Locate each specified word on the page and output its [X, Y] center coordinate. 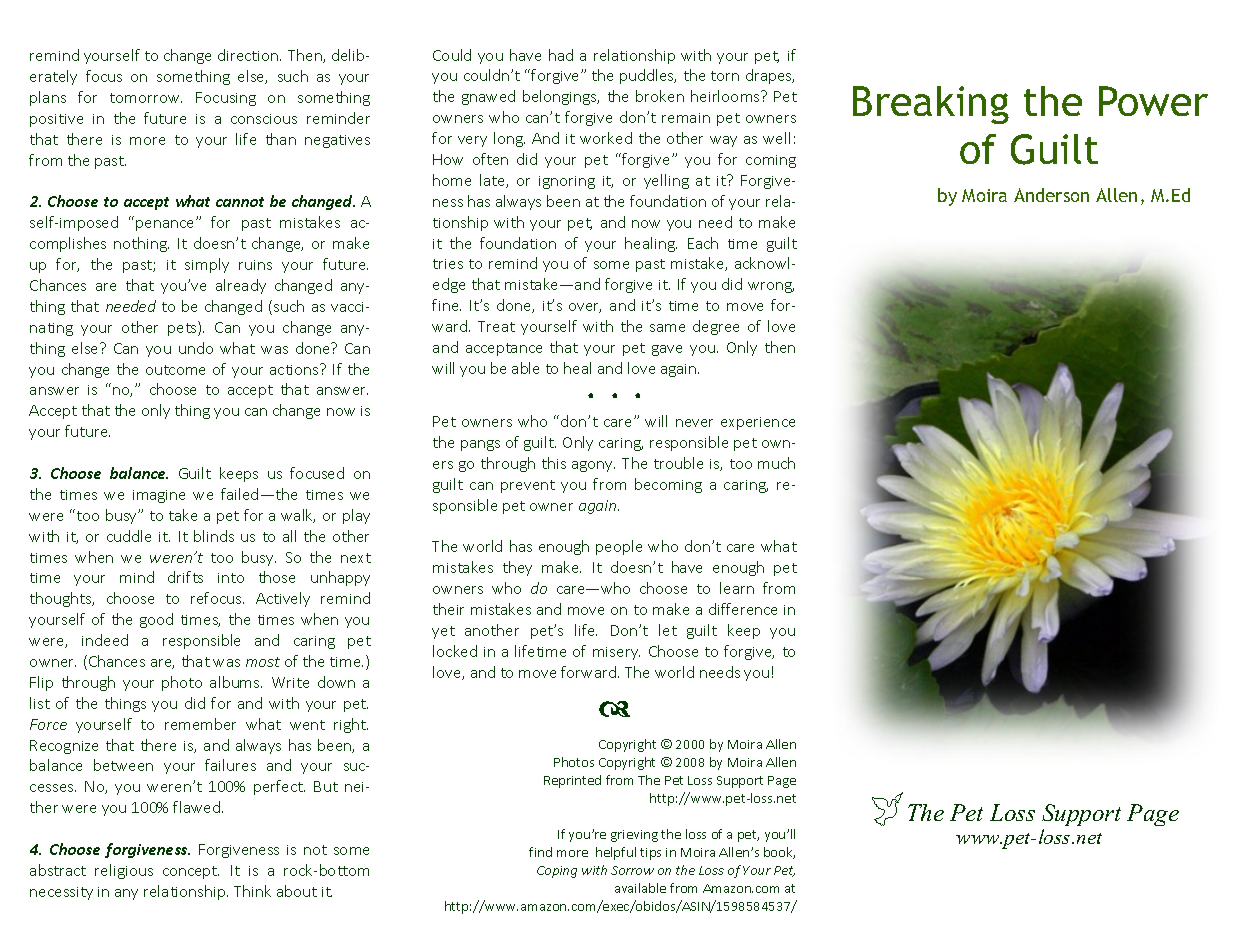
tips [650, 854]
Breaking [931, 105]
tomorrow [146, 98]
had [561, 55]
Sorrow [632, 870]
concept [191, 872]
